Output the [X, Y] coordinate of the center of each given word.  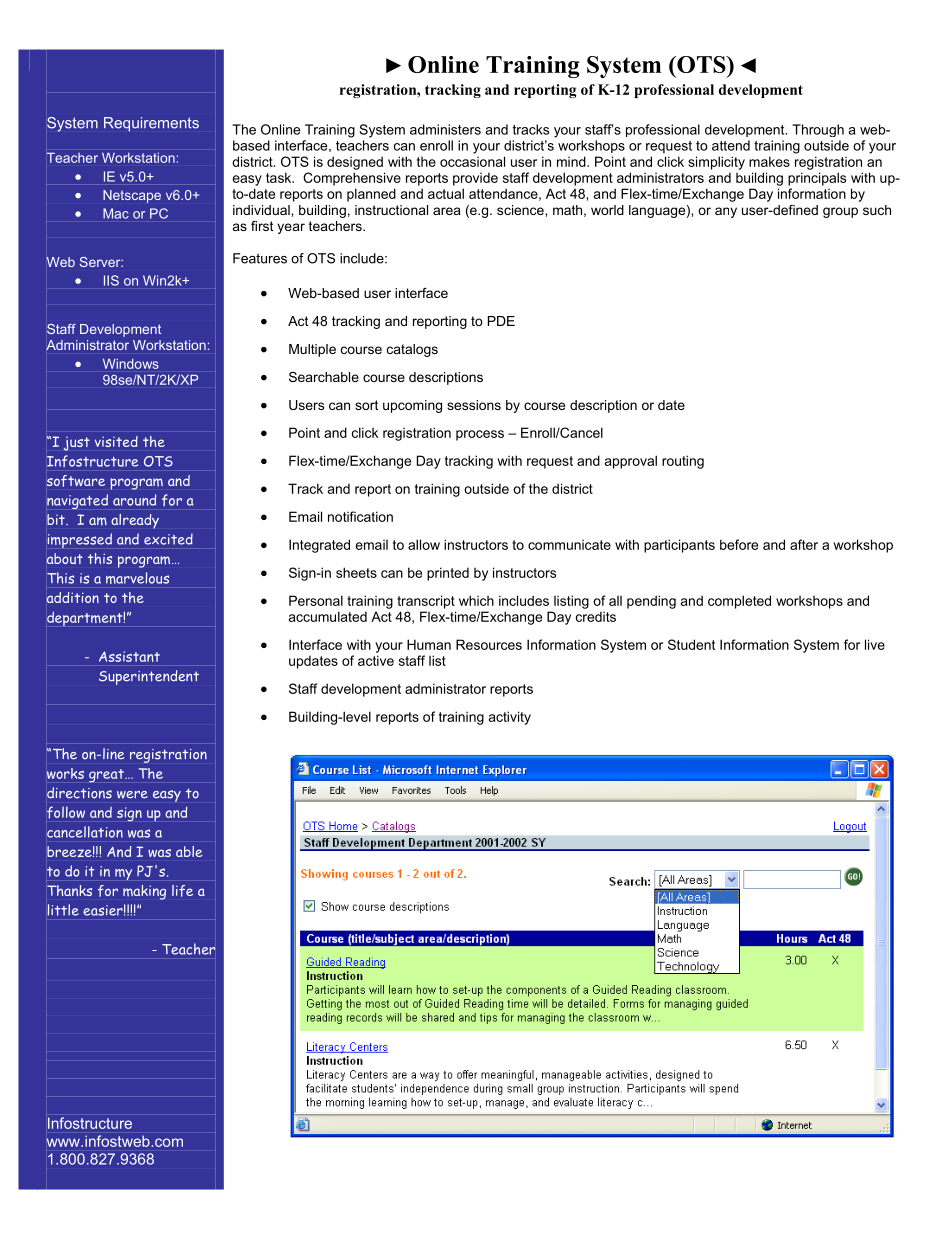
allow [424, 544]
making [144, 892]
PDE [501, 321]
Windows [131, 364]
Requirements [151, 124]
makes [769, 161]
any [726, 212]
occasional [472, 161]
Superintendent [149, 677]
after [804, 544]
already [135, 521]
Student [691, 644]
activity [510, 718]
